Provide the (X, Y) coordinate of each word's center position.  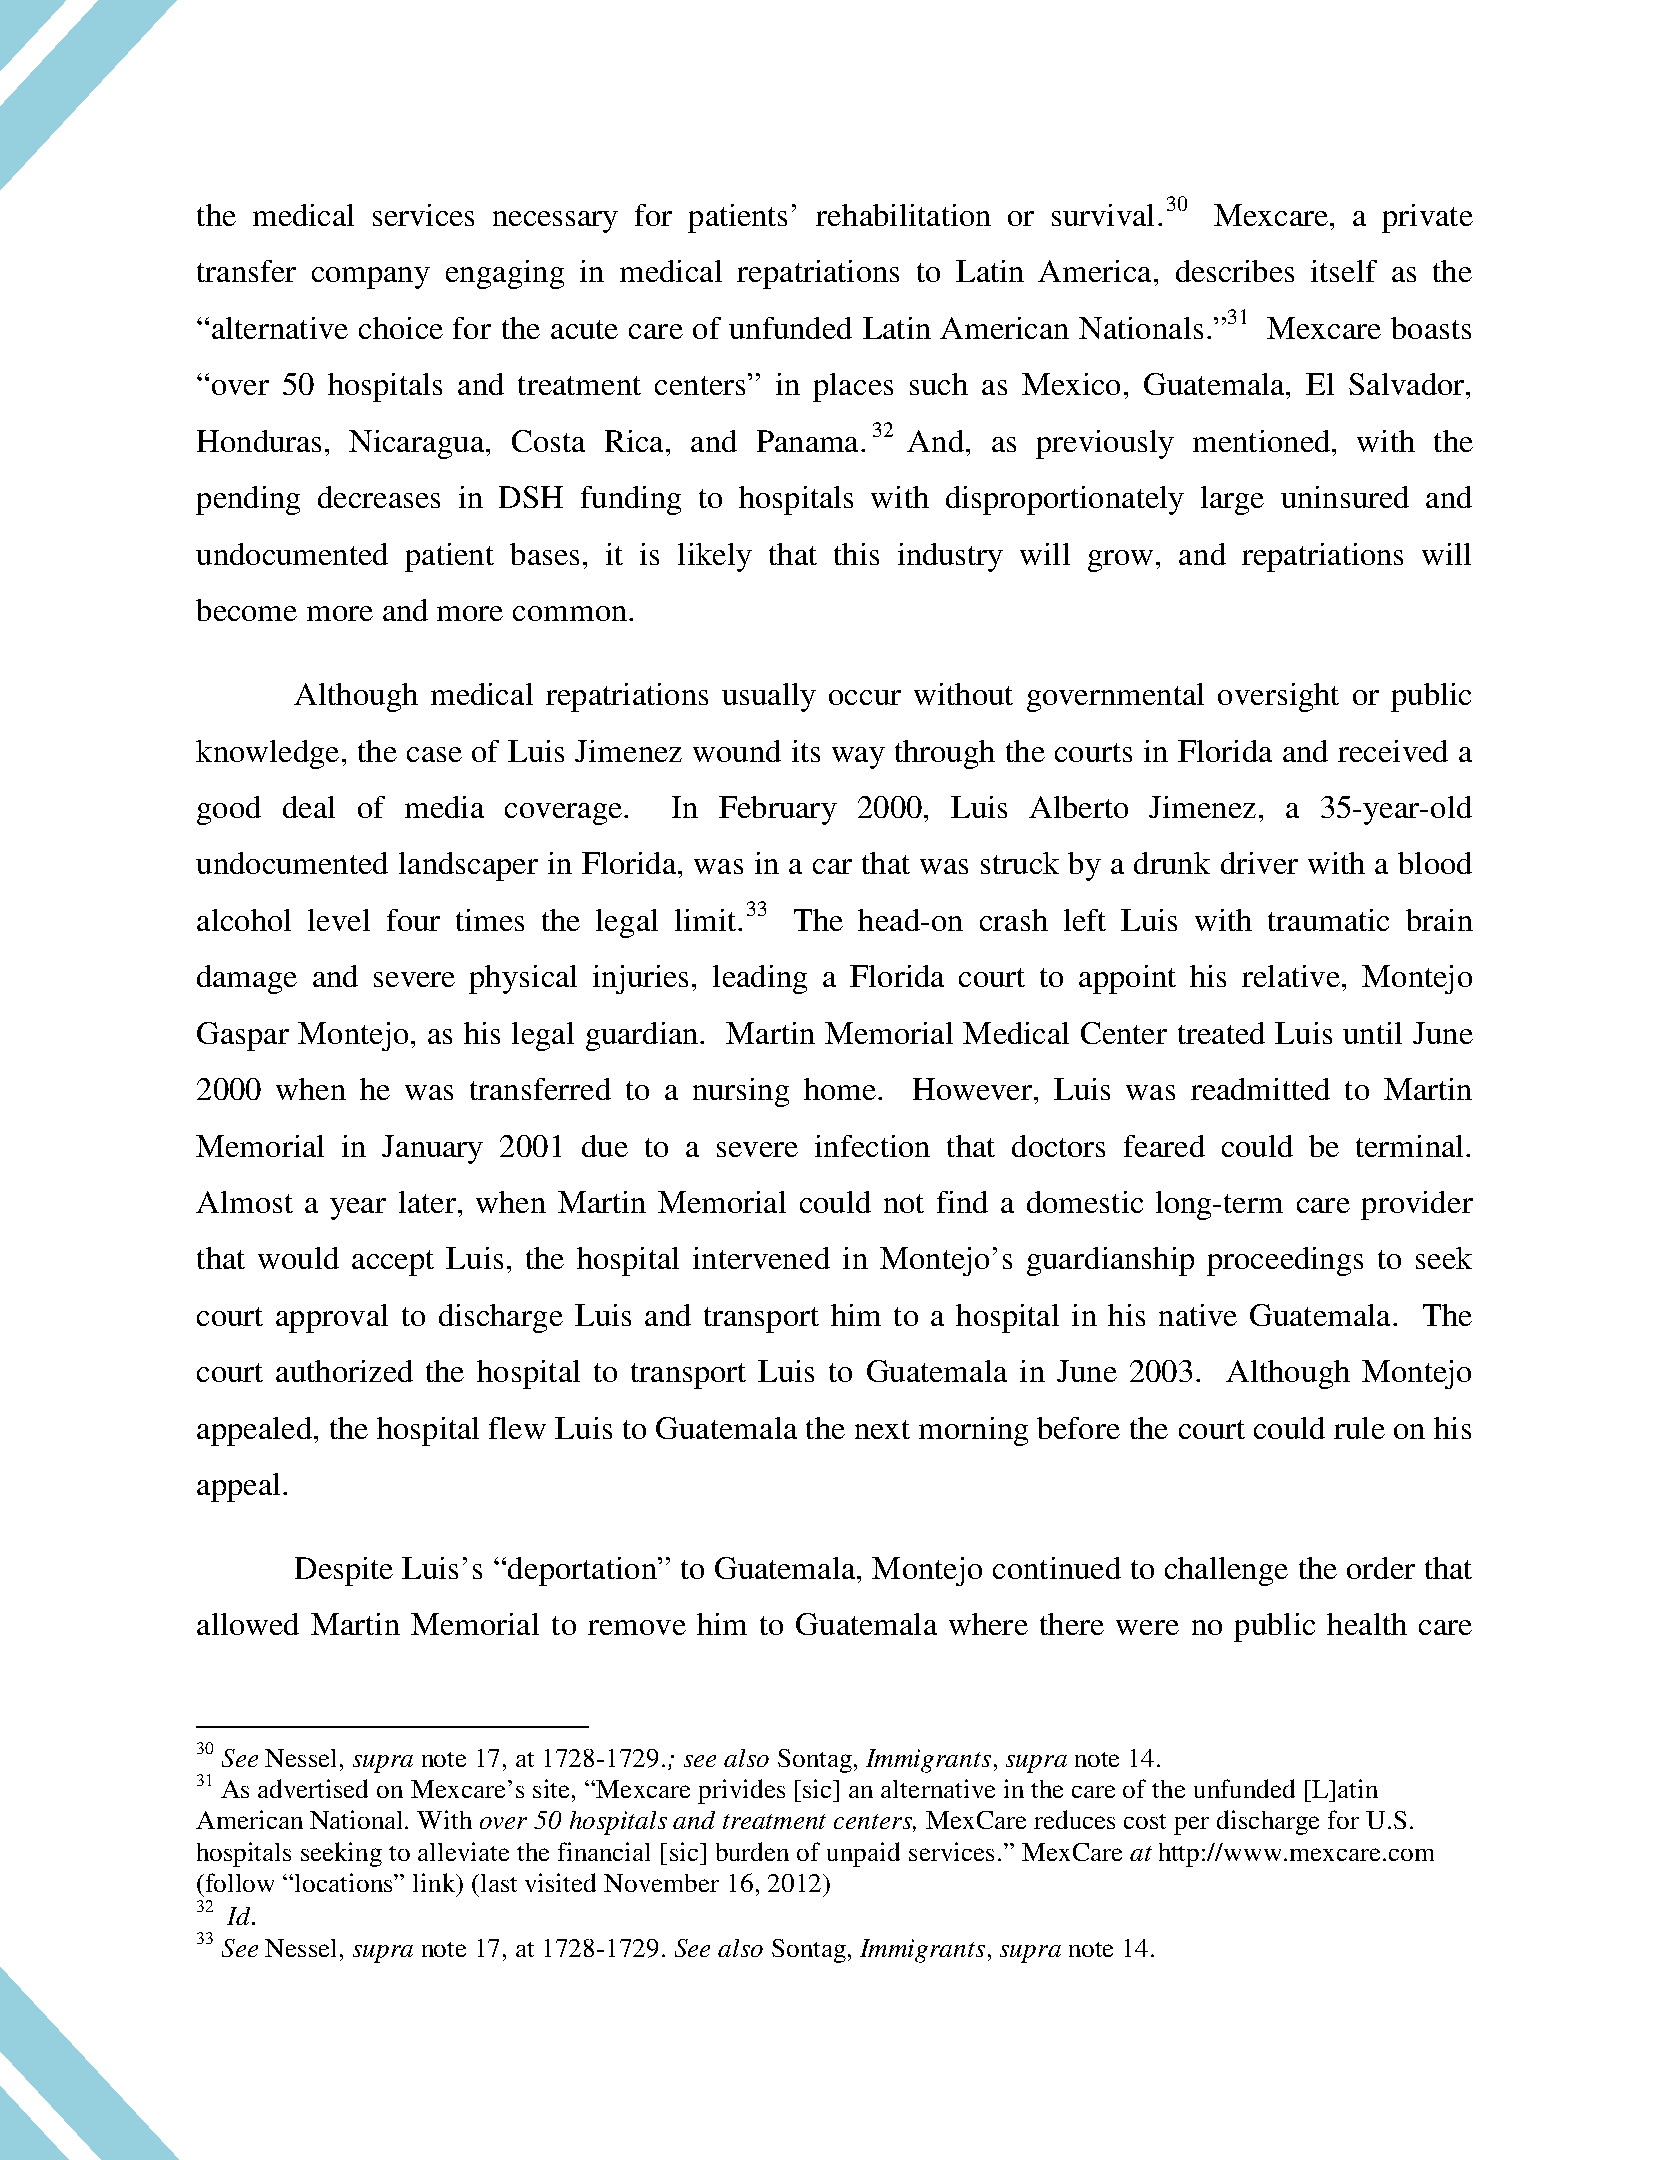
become (246, 610)
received (1393, 751)
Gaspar (243, 1036)
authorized (344, 1371)
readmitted (1260, 1089)
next (882, 1429)
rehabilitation (903, 215)
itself (1344, 271)
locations (345, 1882)
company (371, 278)
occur (865, 697)
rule (1359, 1428)
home (841, 1089)
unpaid (863, 1854)
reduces (1074, 1819)
